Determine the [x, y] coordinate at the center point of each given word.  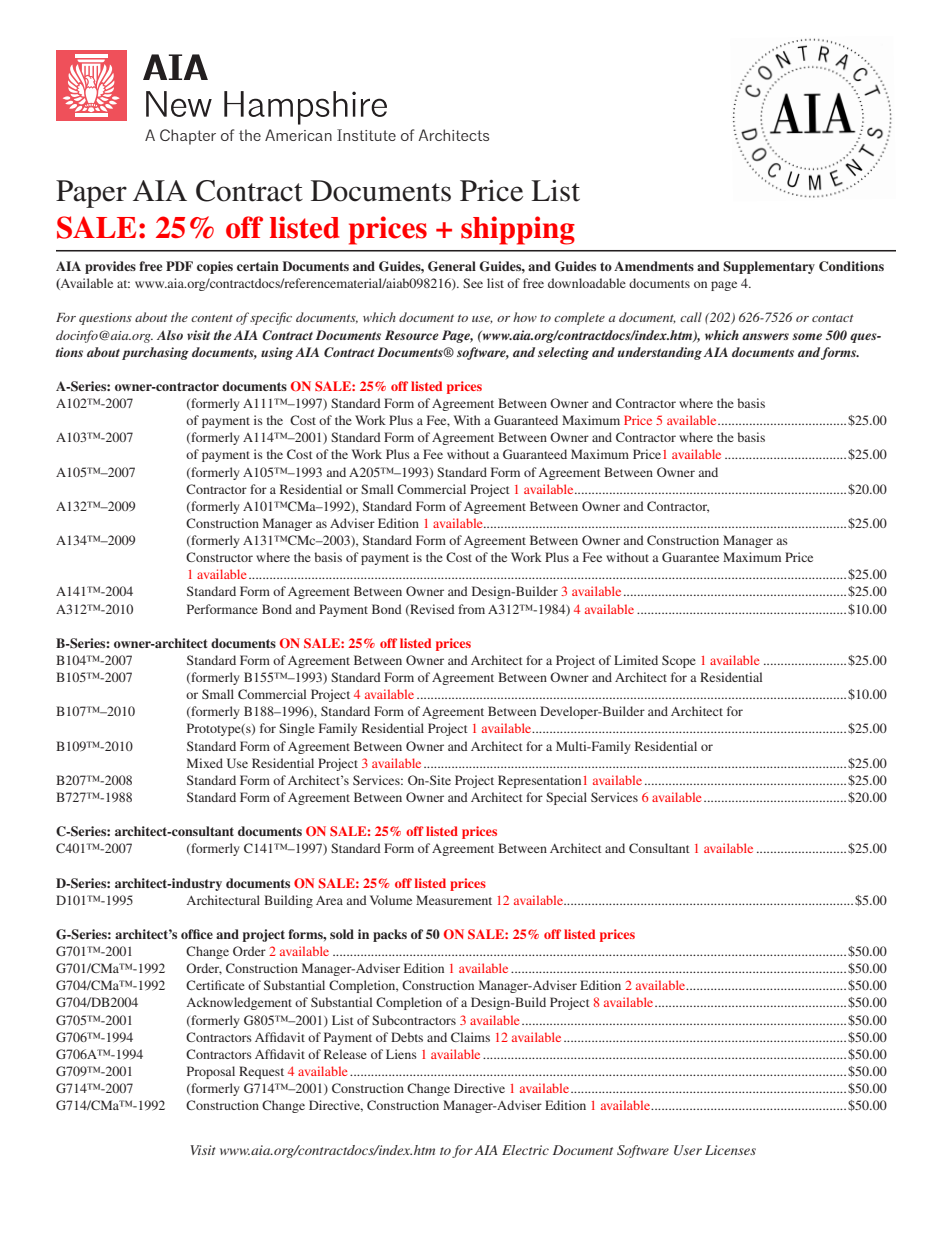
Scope [679, 661]
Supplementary [769, 267]
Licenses [730, 1150]
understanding [660, 353]
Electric [525, 1150]
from [471, 609]
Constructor [219, 557]
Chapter [188, 137]
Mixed [205, 763]
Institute [366, 135]
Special [566, 798]
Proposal [211, 1072]
